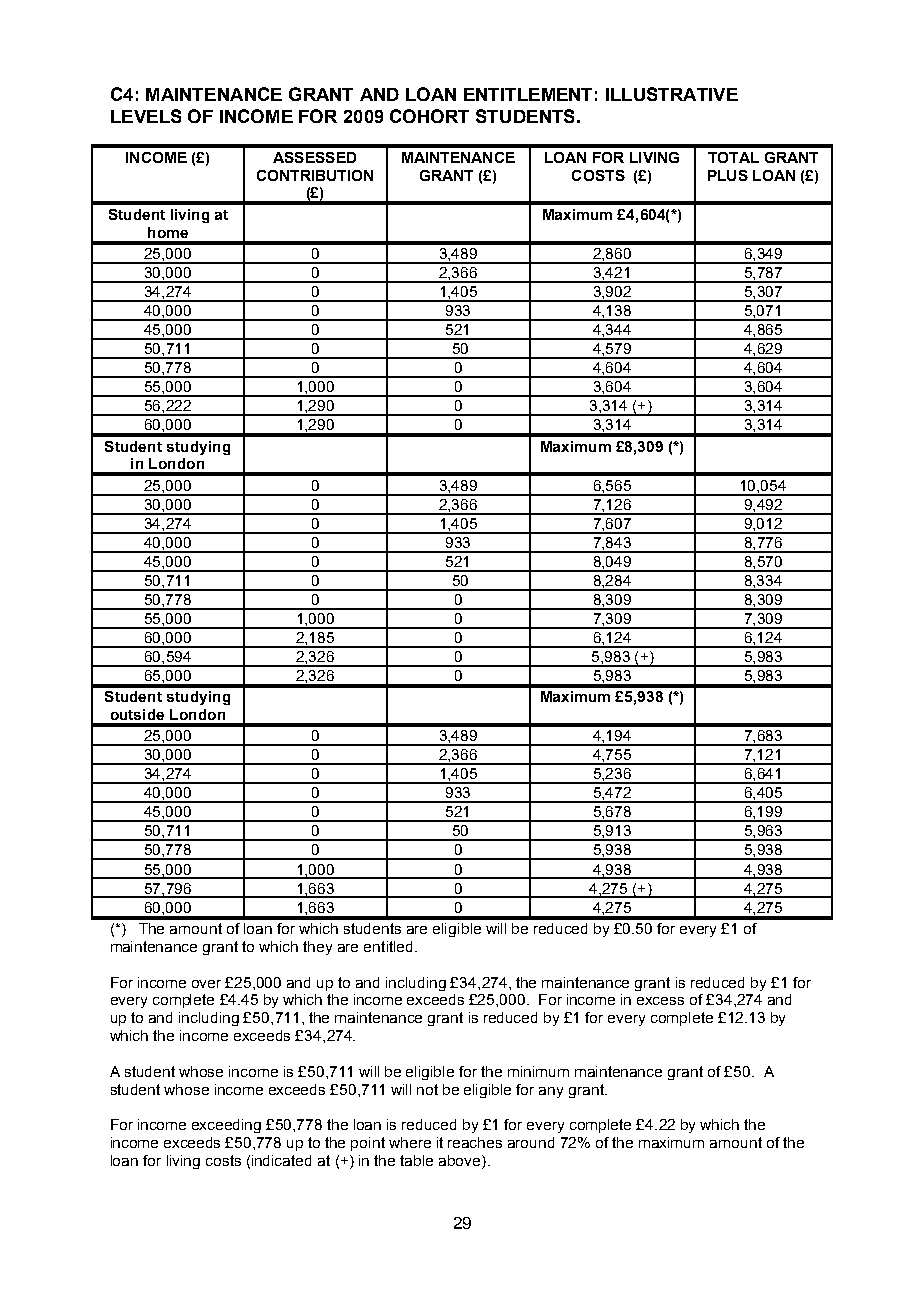 The width and height of the page is (924, 1307). Describe the element at coordinates (314, 157) in the page. I see `ASSESSED` at that location.
